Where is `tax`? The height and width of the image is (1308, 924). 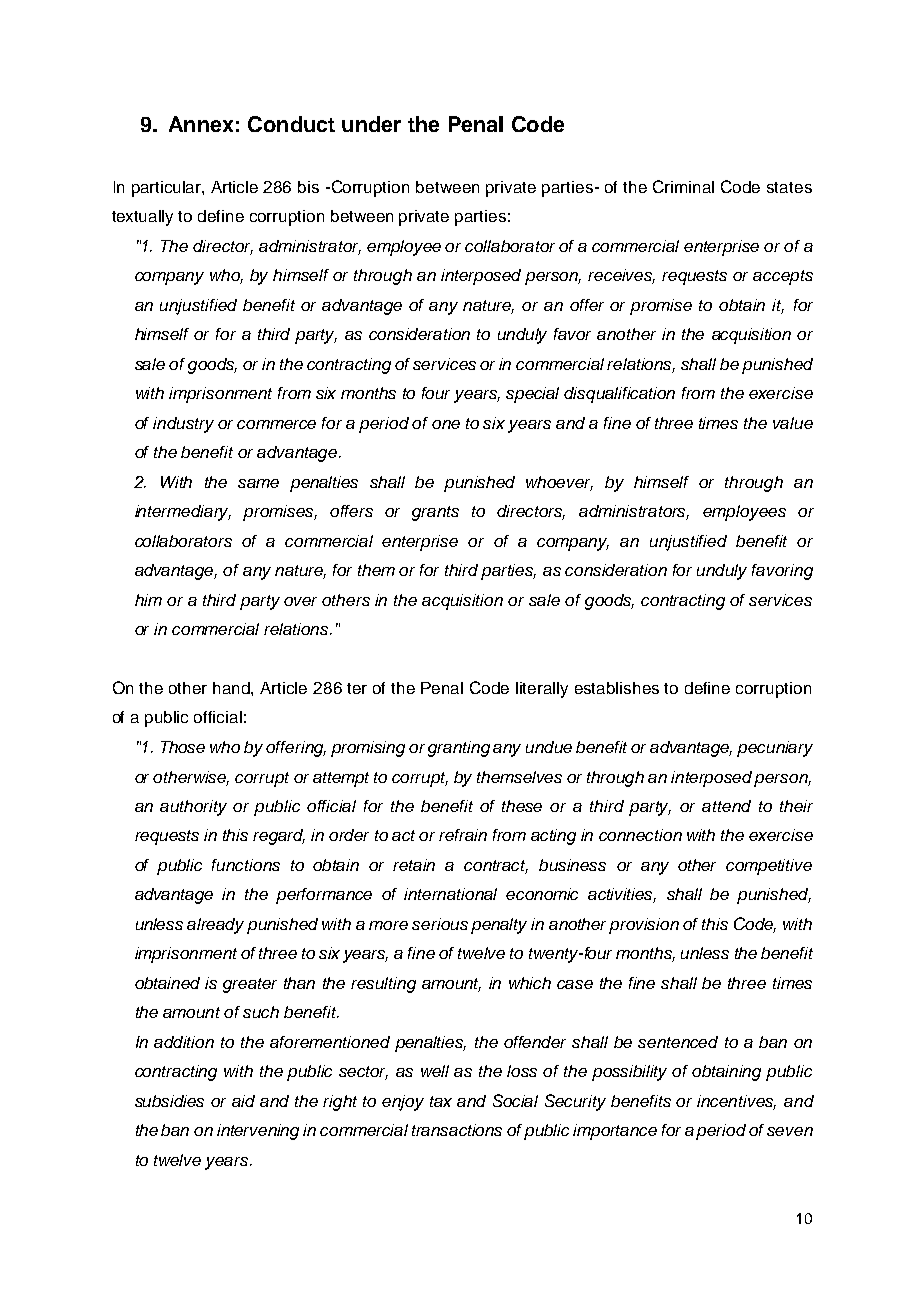 tax is located at coordinates (441, 1101).
